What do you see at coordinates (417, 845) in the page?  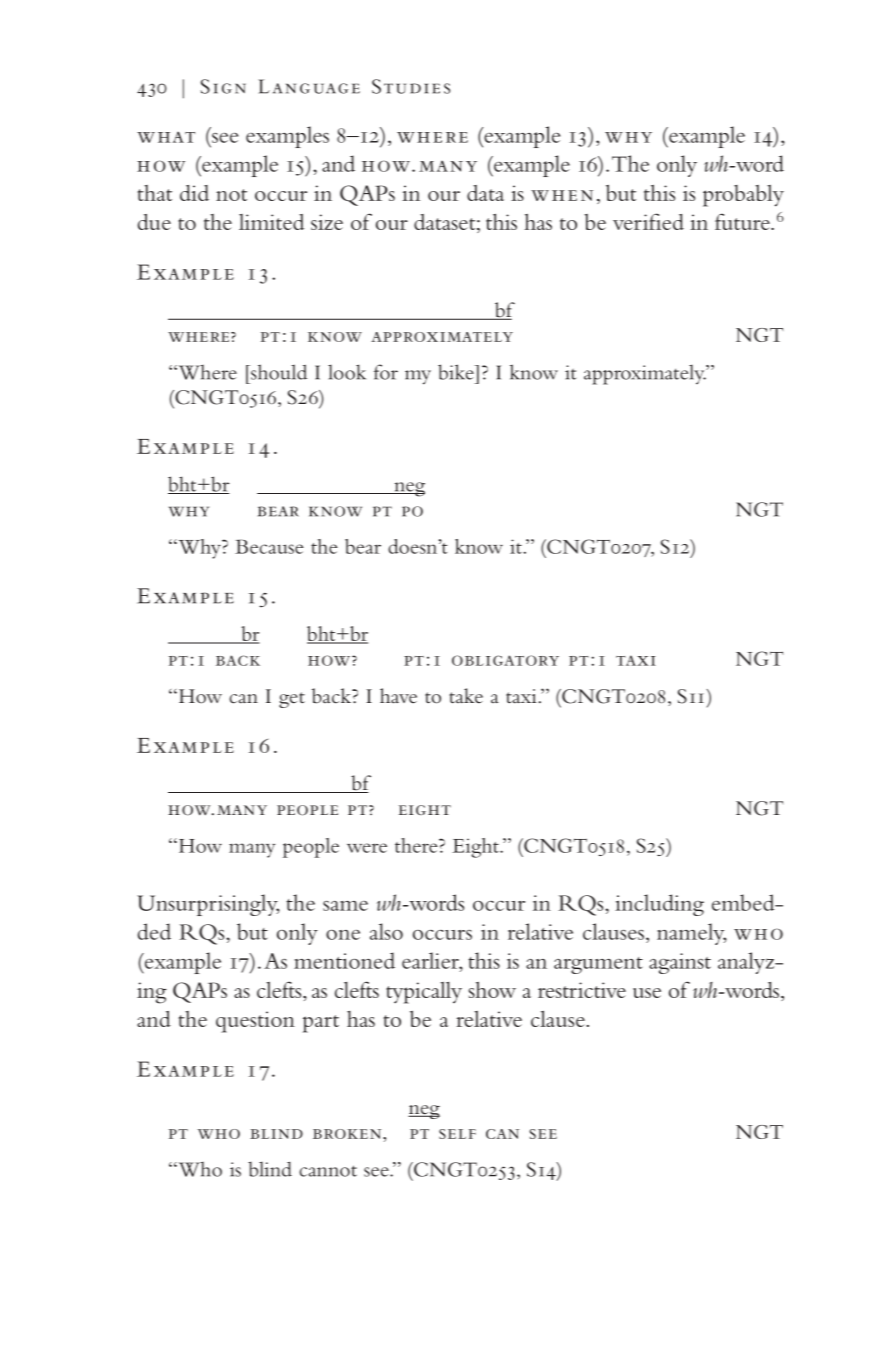 I see `there` at bounding box center [417, 845].
